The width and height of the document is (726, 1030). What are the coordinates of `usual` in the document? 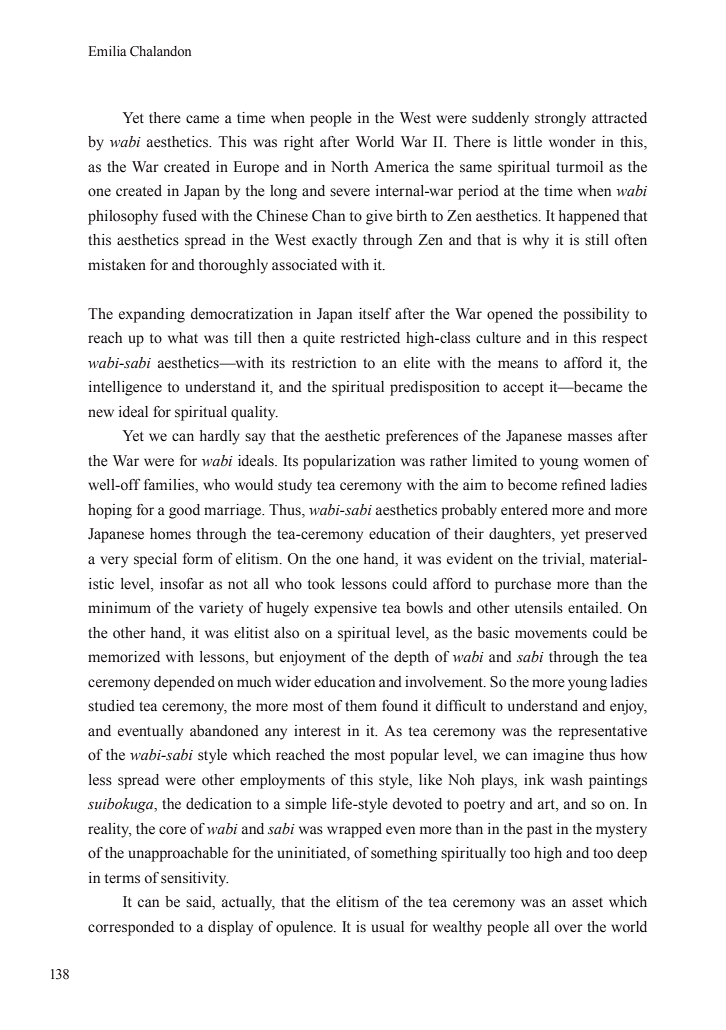 It's located at (387, 927).
